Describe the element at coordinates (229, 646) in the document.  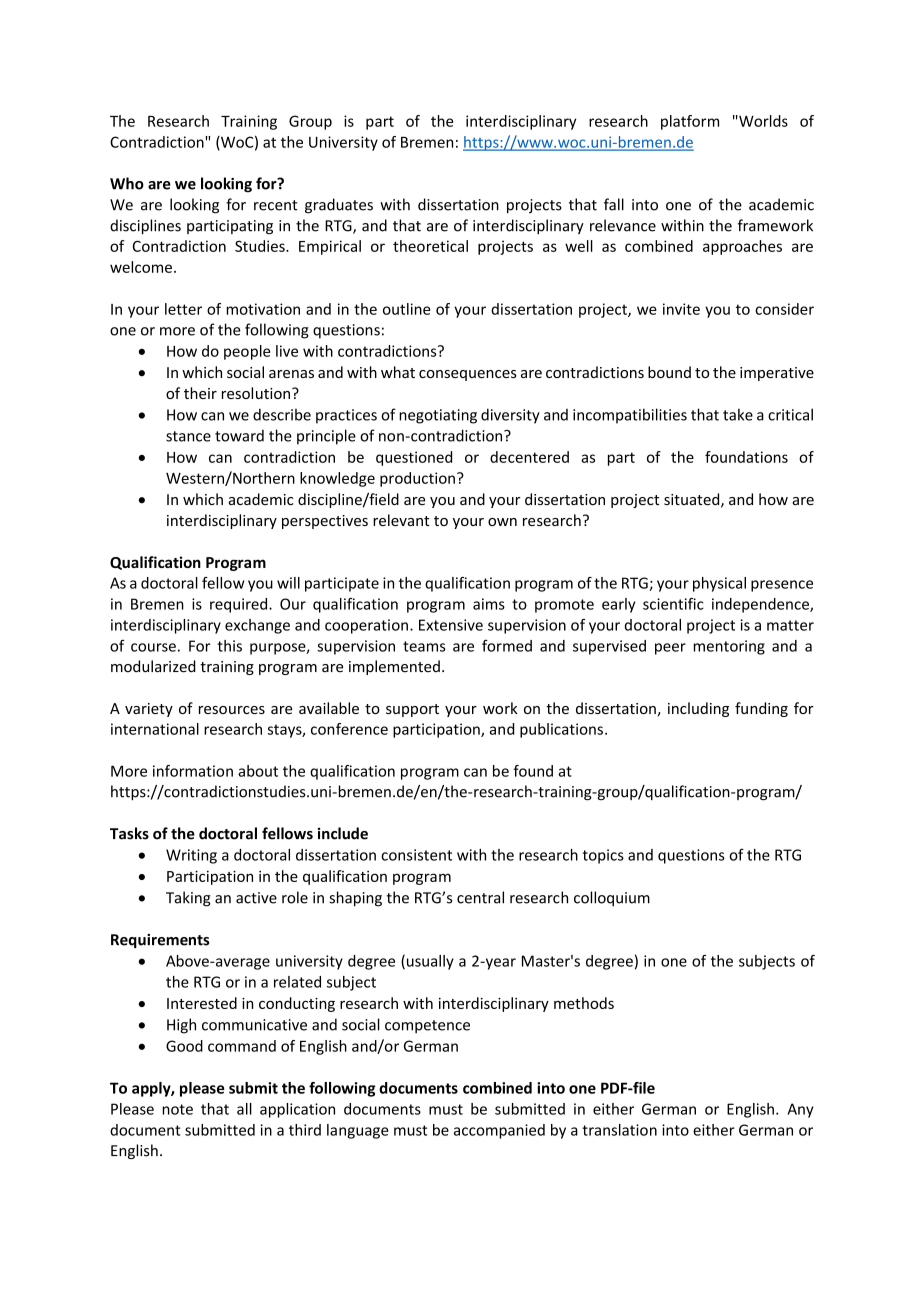
I see `this` at that location.
